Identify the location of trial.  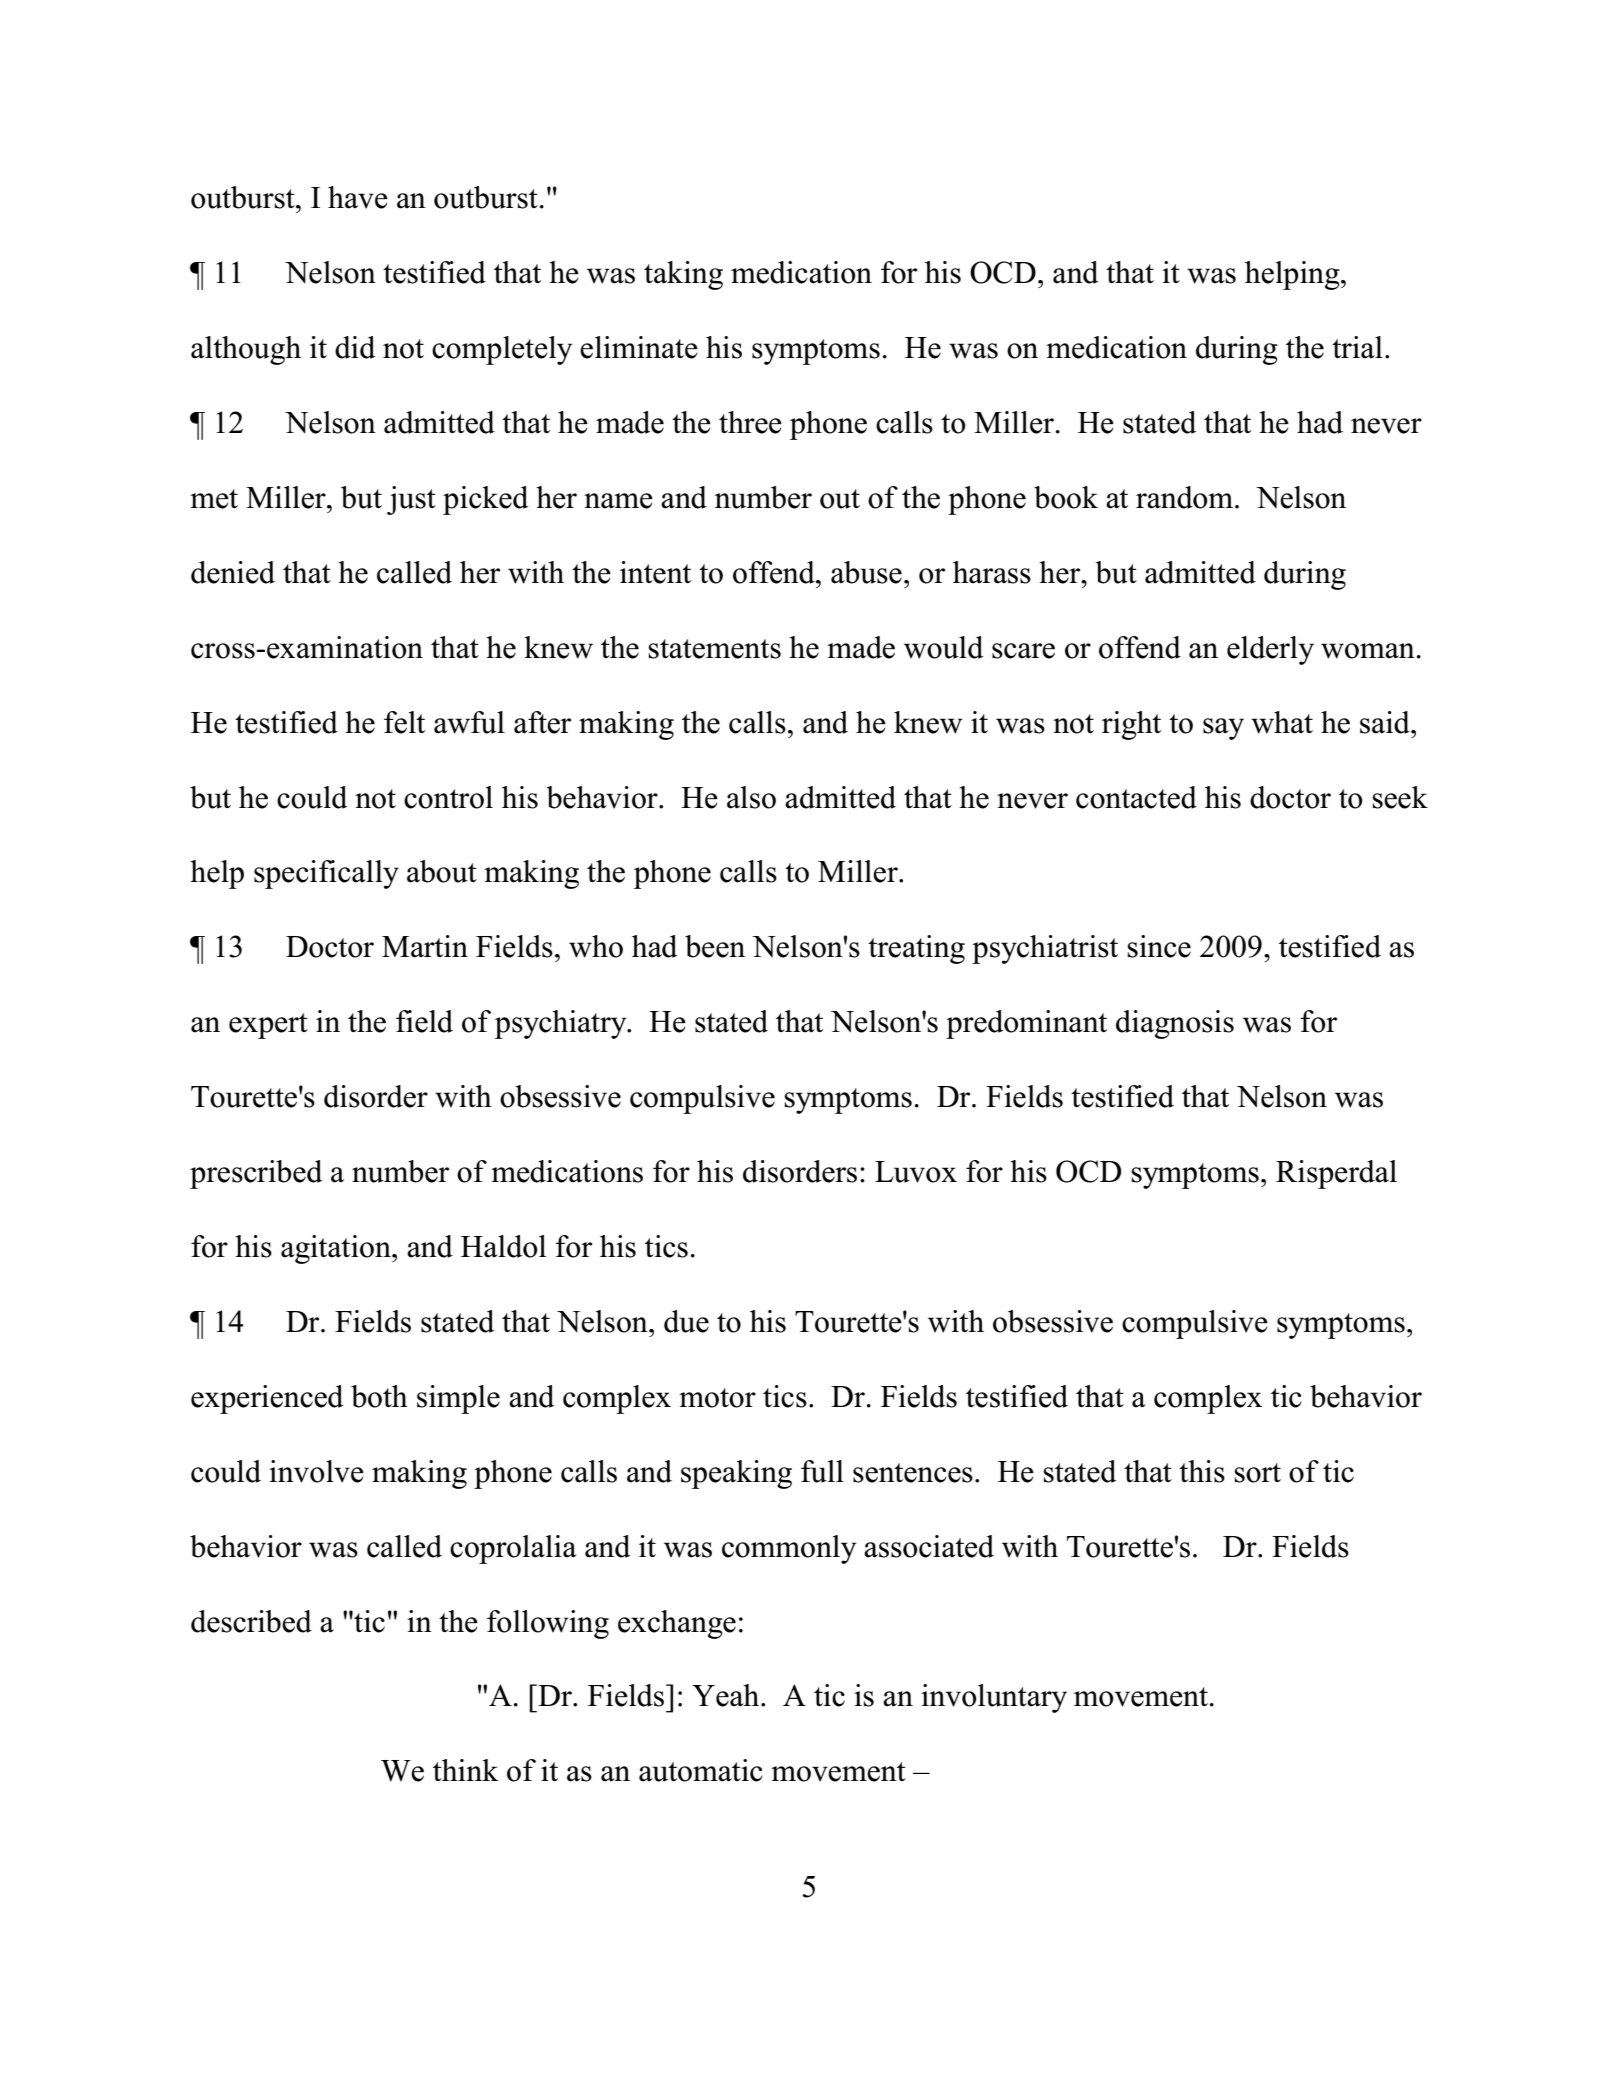
(1357, 347).
